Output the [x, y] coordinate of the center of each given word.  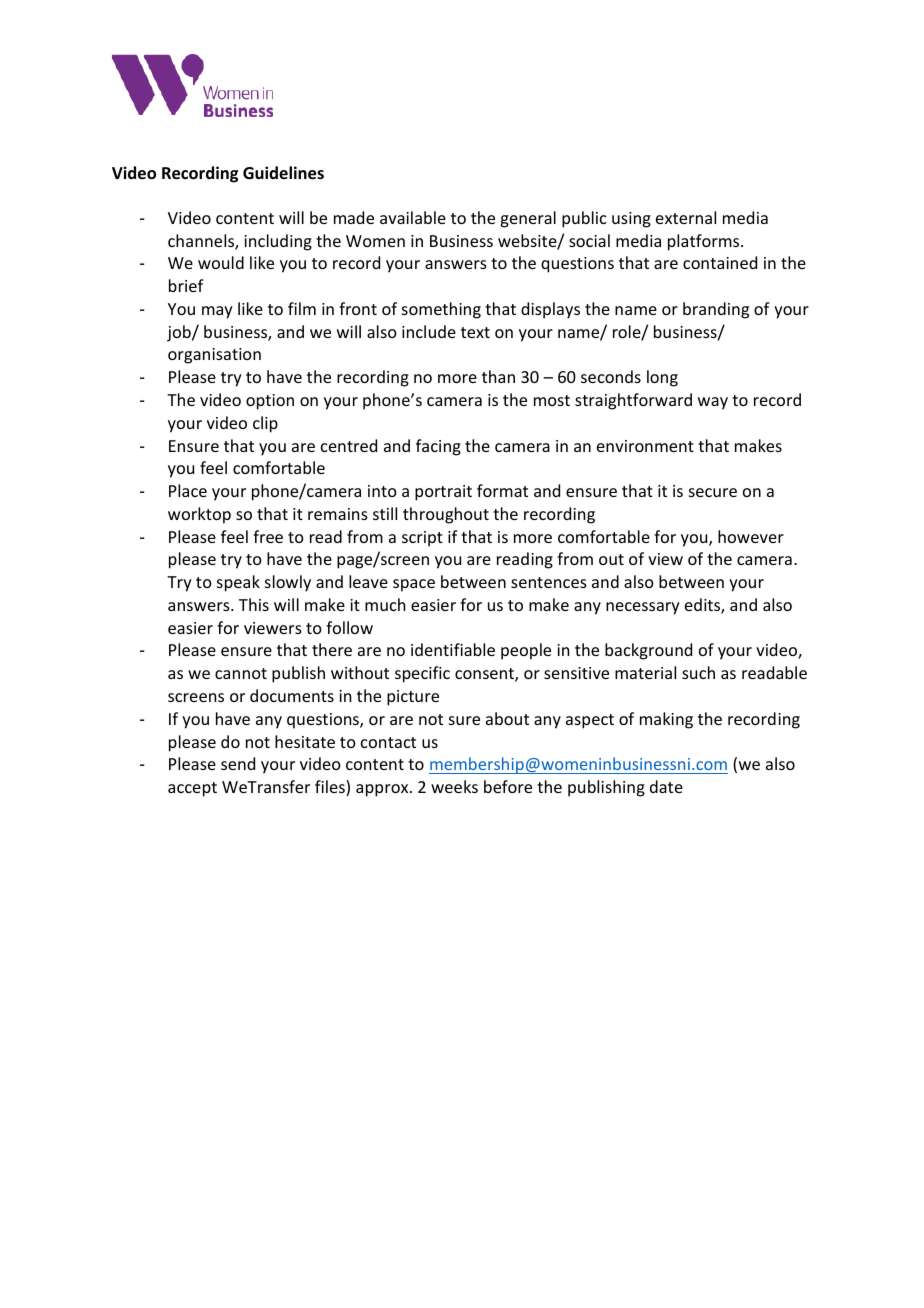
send [238, 763]
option [270, 402]
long [662, 378]
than [498, 376]
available [413, 217]
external [686, 217]
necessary [643, 608]
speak [238, 583]
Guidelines [283, 173]
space [414, 585]
